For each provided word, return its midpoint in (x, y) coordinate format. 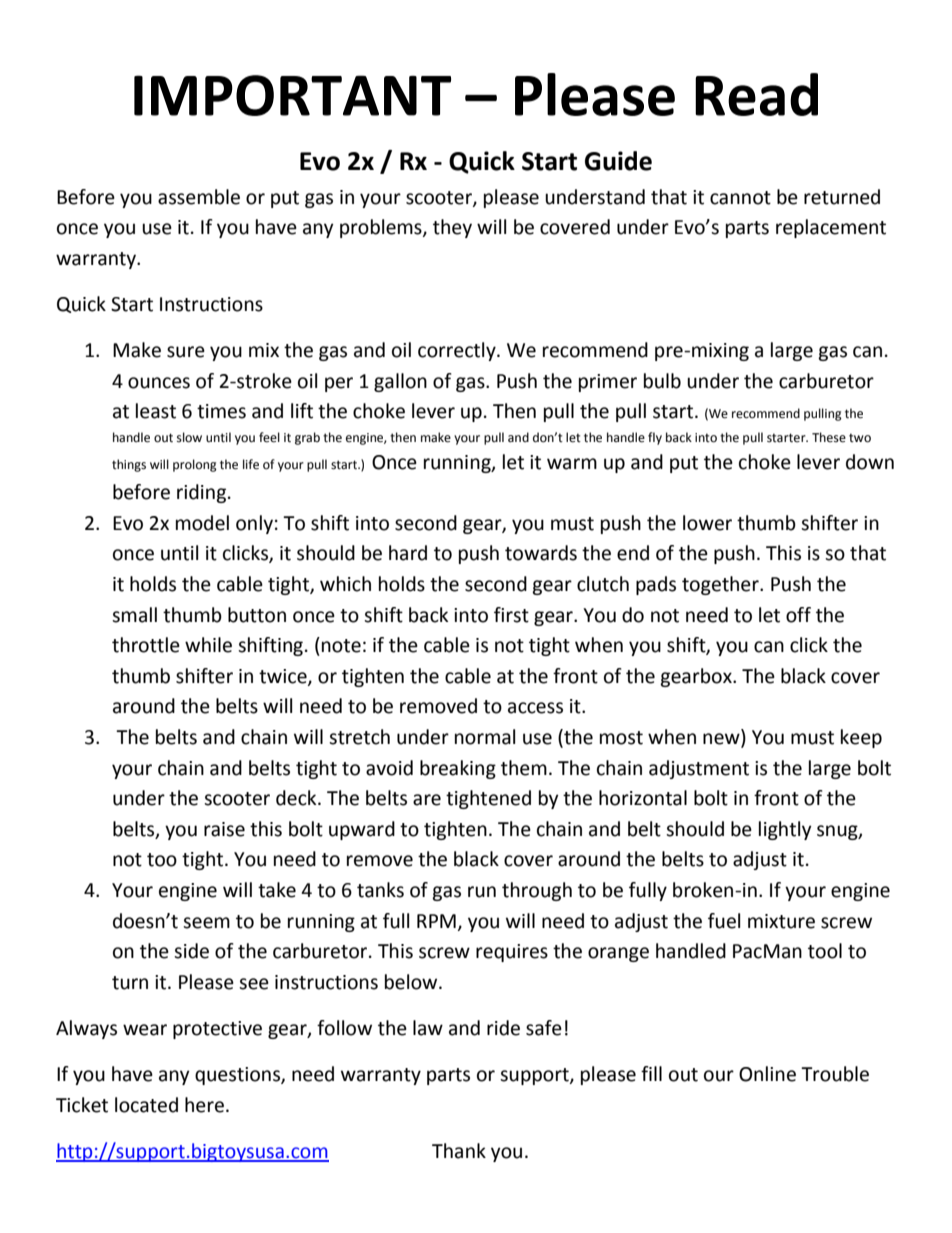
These (829, 437)
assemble (199, 197)
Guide (618, 161)
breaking (458, 769)
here (204, 1105)
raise (224, 829)
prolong (195, 465)
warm (572, 464)
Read (756, 94)
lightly (785, 830)
